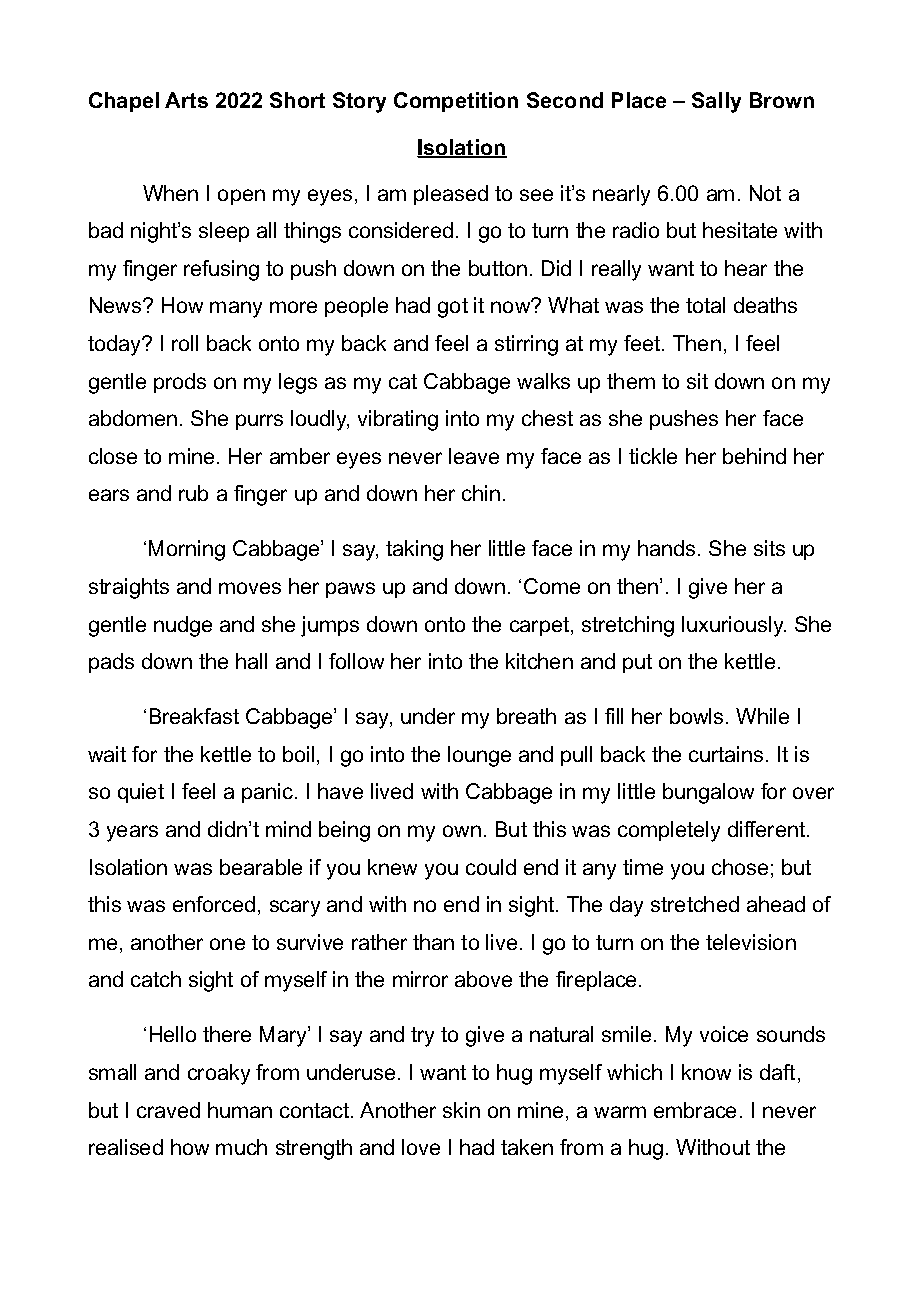 The image size is (924, 1308). What do you see at coordinates (474, 456) in the page?
I see `leave` at bounding box center [474, 456].
